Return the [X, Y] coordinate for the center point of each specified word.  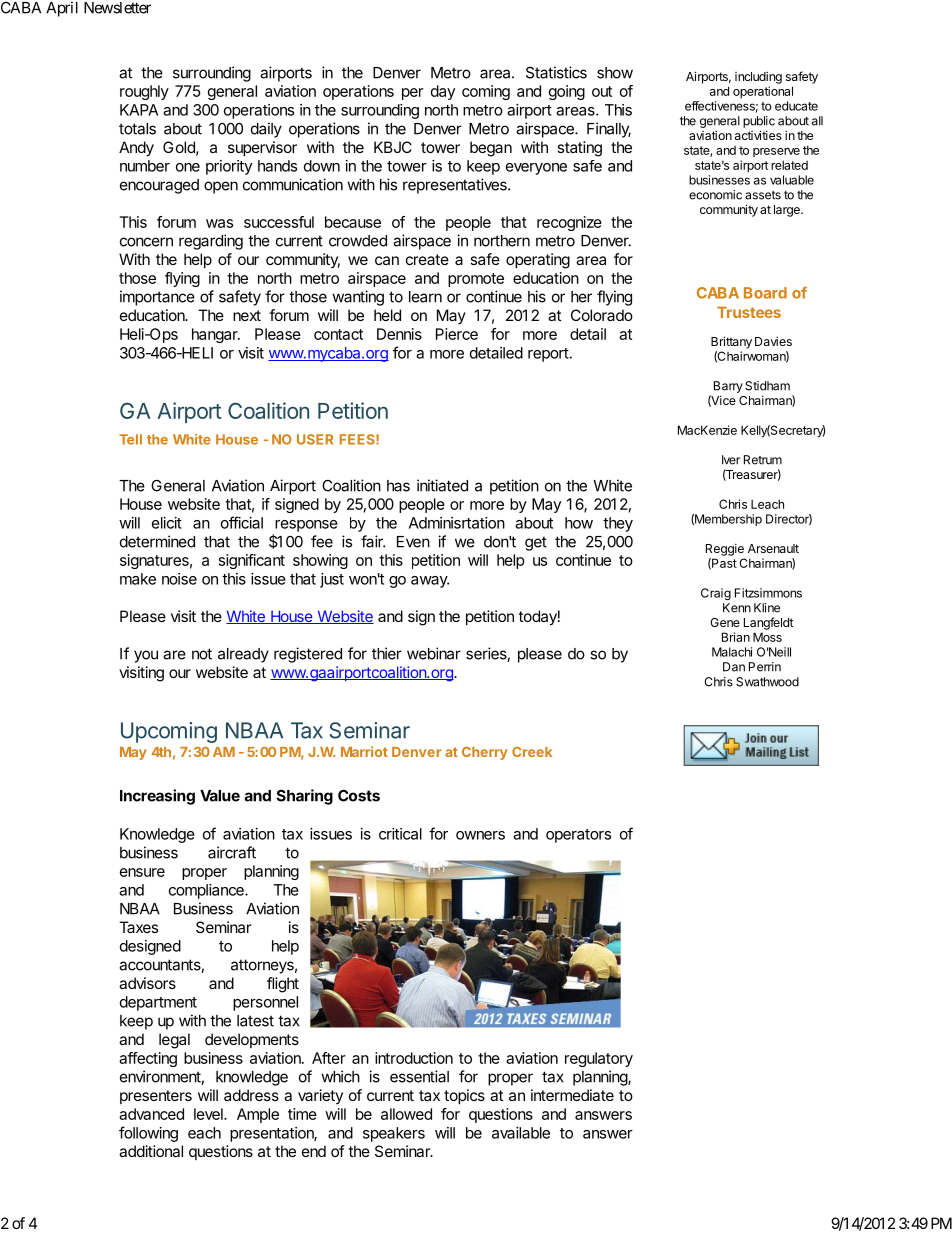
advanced [151, 1114]
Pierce [457, 334]
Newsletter [117, 8]
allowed [406, 1114]
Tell [130, 439]
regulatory [599, 1059]
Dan [734, 667]
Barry [728, 387]
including [758, 77]
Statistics [556, 72]
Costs [359, 795]
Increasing [157, 797]
